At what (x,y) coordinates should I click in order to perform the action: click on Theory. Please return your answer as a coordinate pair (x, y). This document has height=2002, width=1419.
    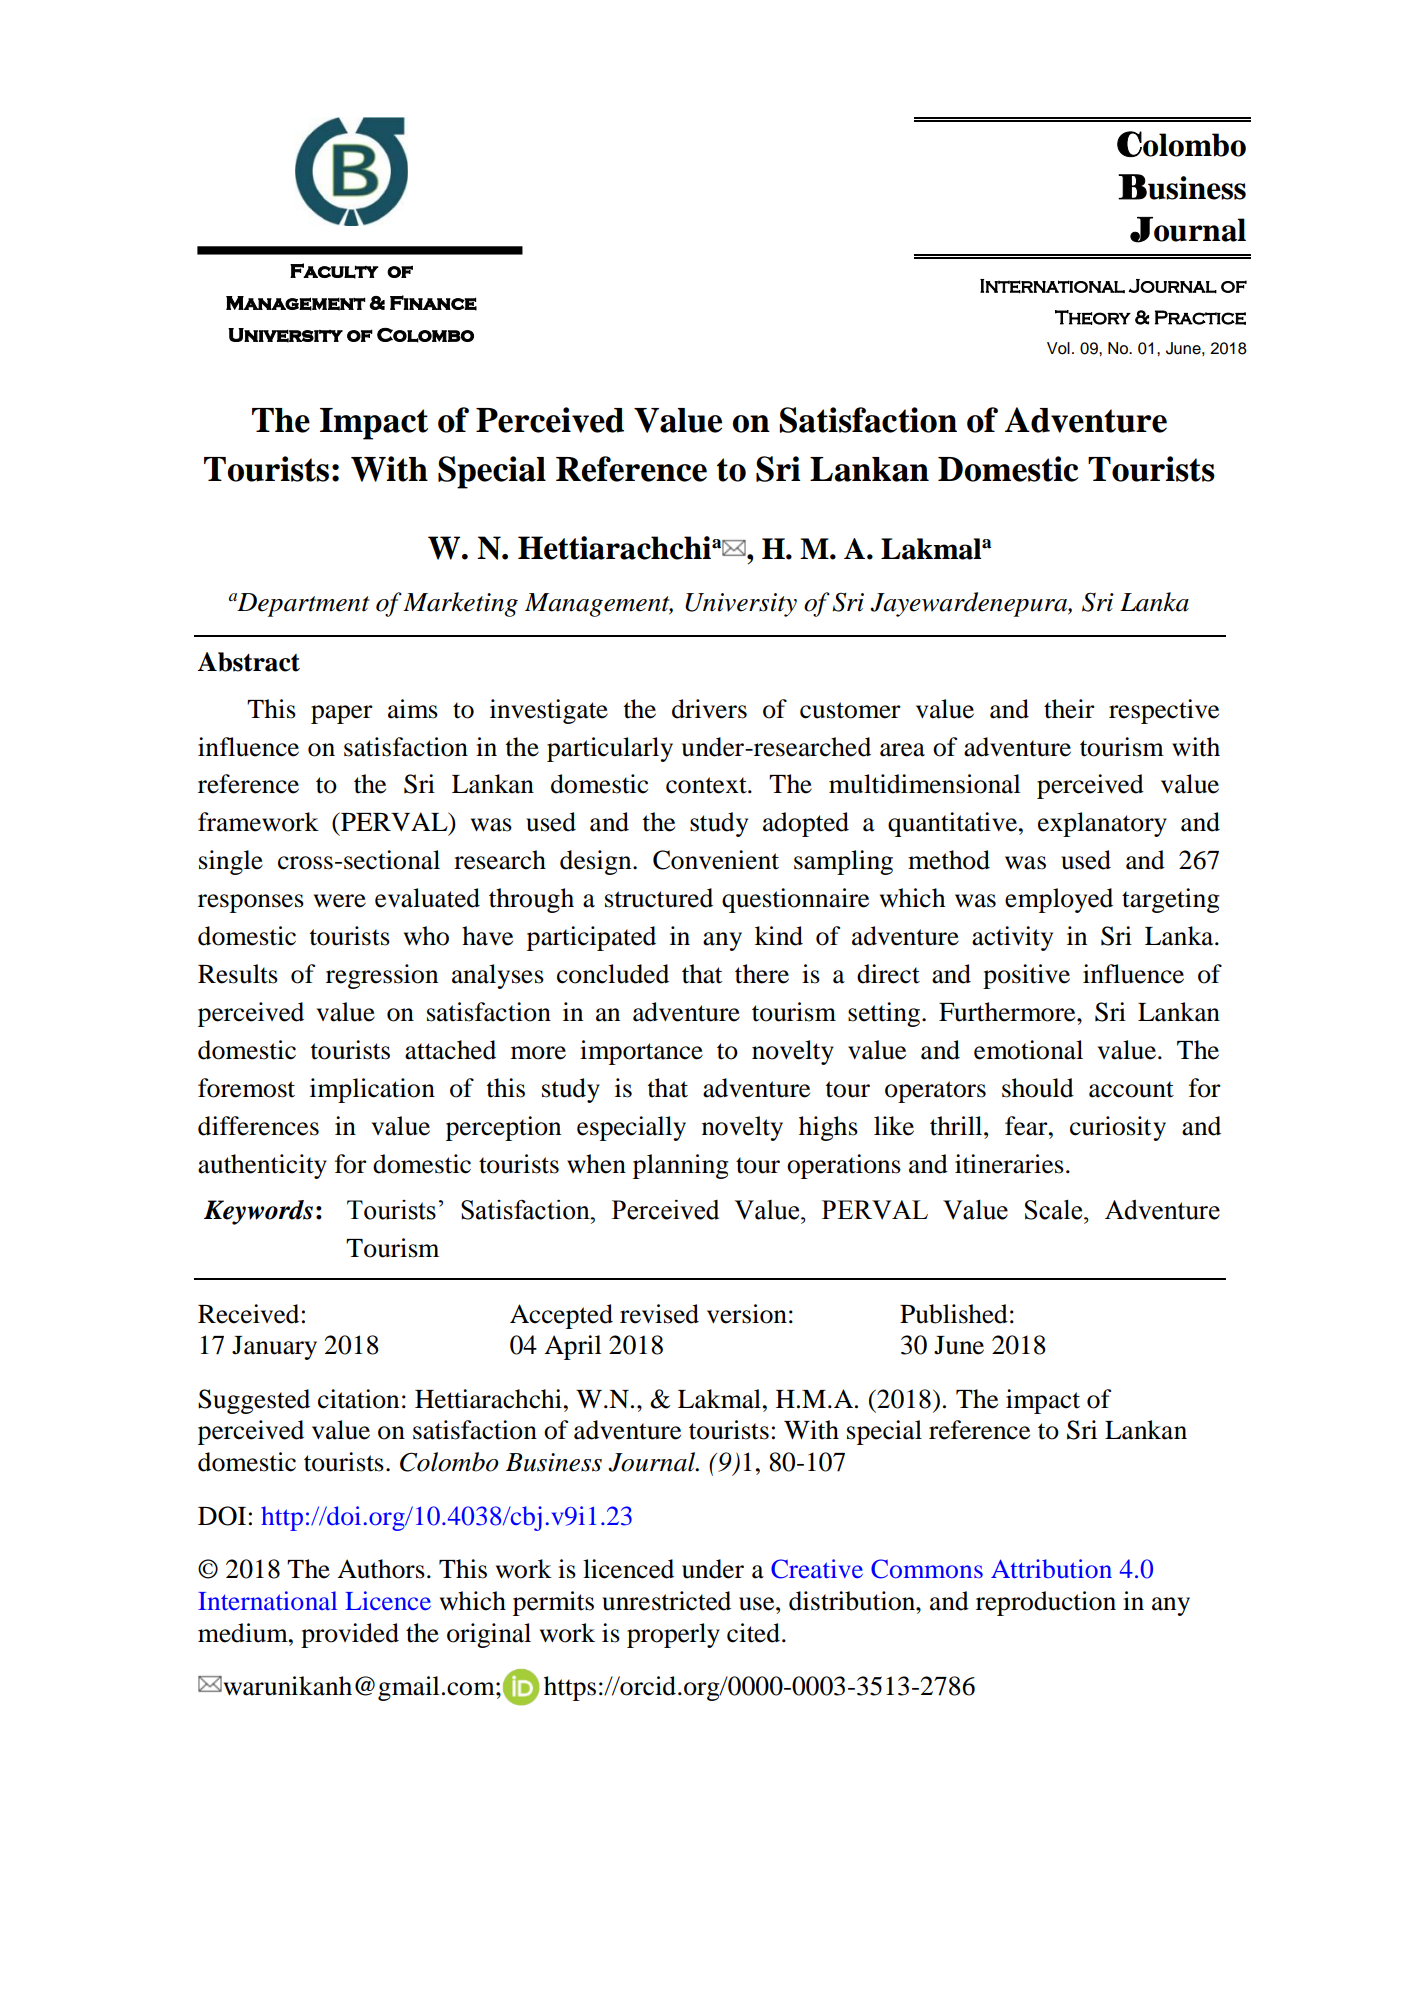
    Looking at the image, I should click on (1093, 317).
